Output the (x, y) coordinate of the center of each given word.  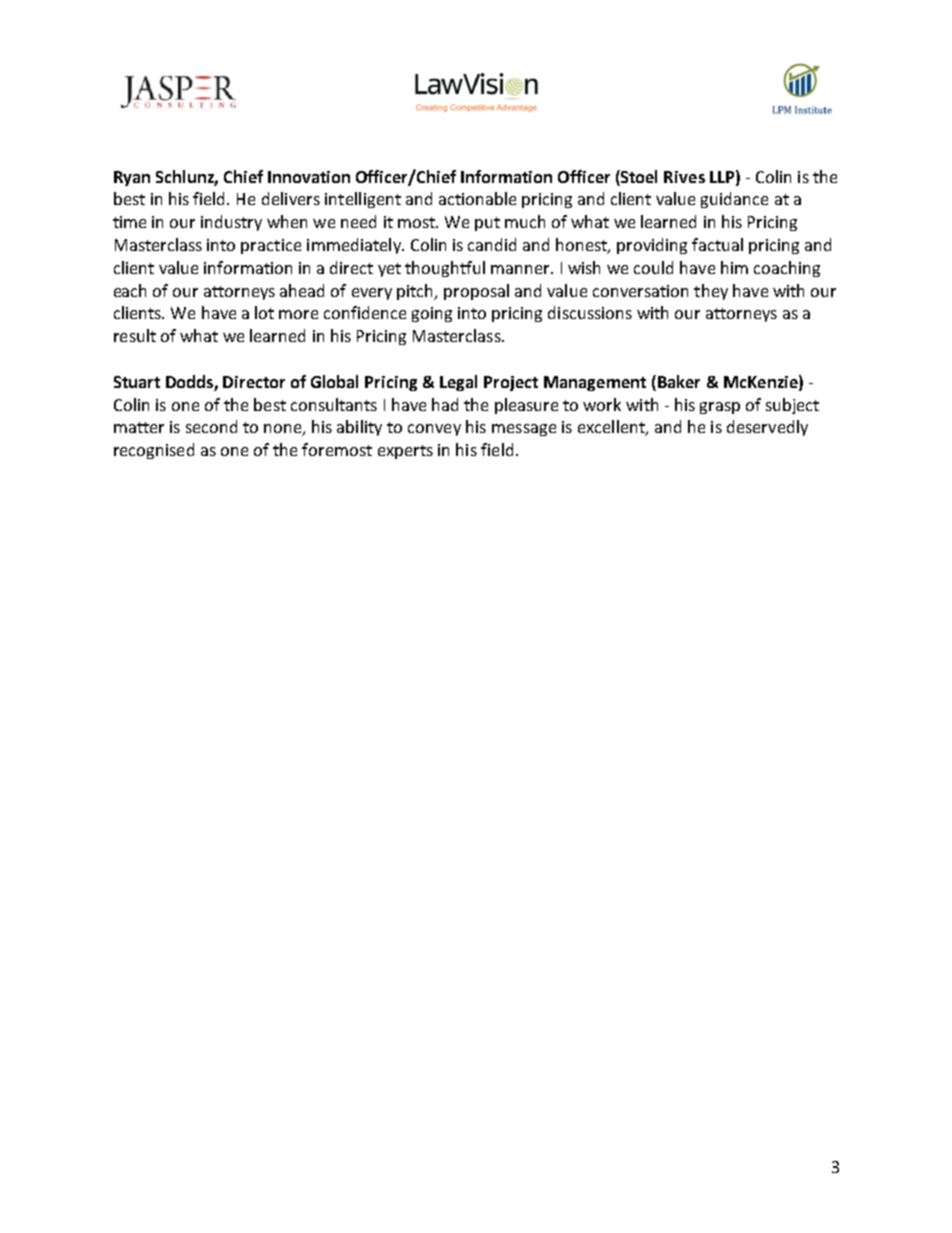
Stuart (137, 382)
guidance (734, 200)
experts (405, 452)
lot (264, 312)
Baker (679, 381)
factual (717, 244)
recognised (154, 451)
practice (271, 246)
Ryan (132, 178)
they (711, 292)
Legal (458, 383)
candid (492, 244)
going (432, 314)
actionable (477, 198)
